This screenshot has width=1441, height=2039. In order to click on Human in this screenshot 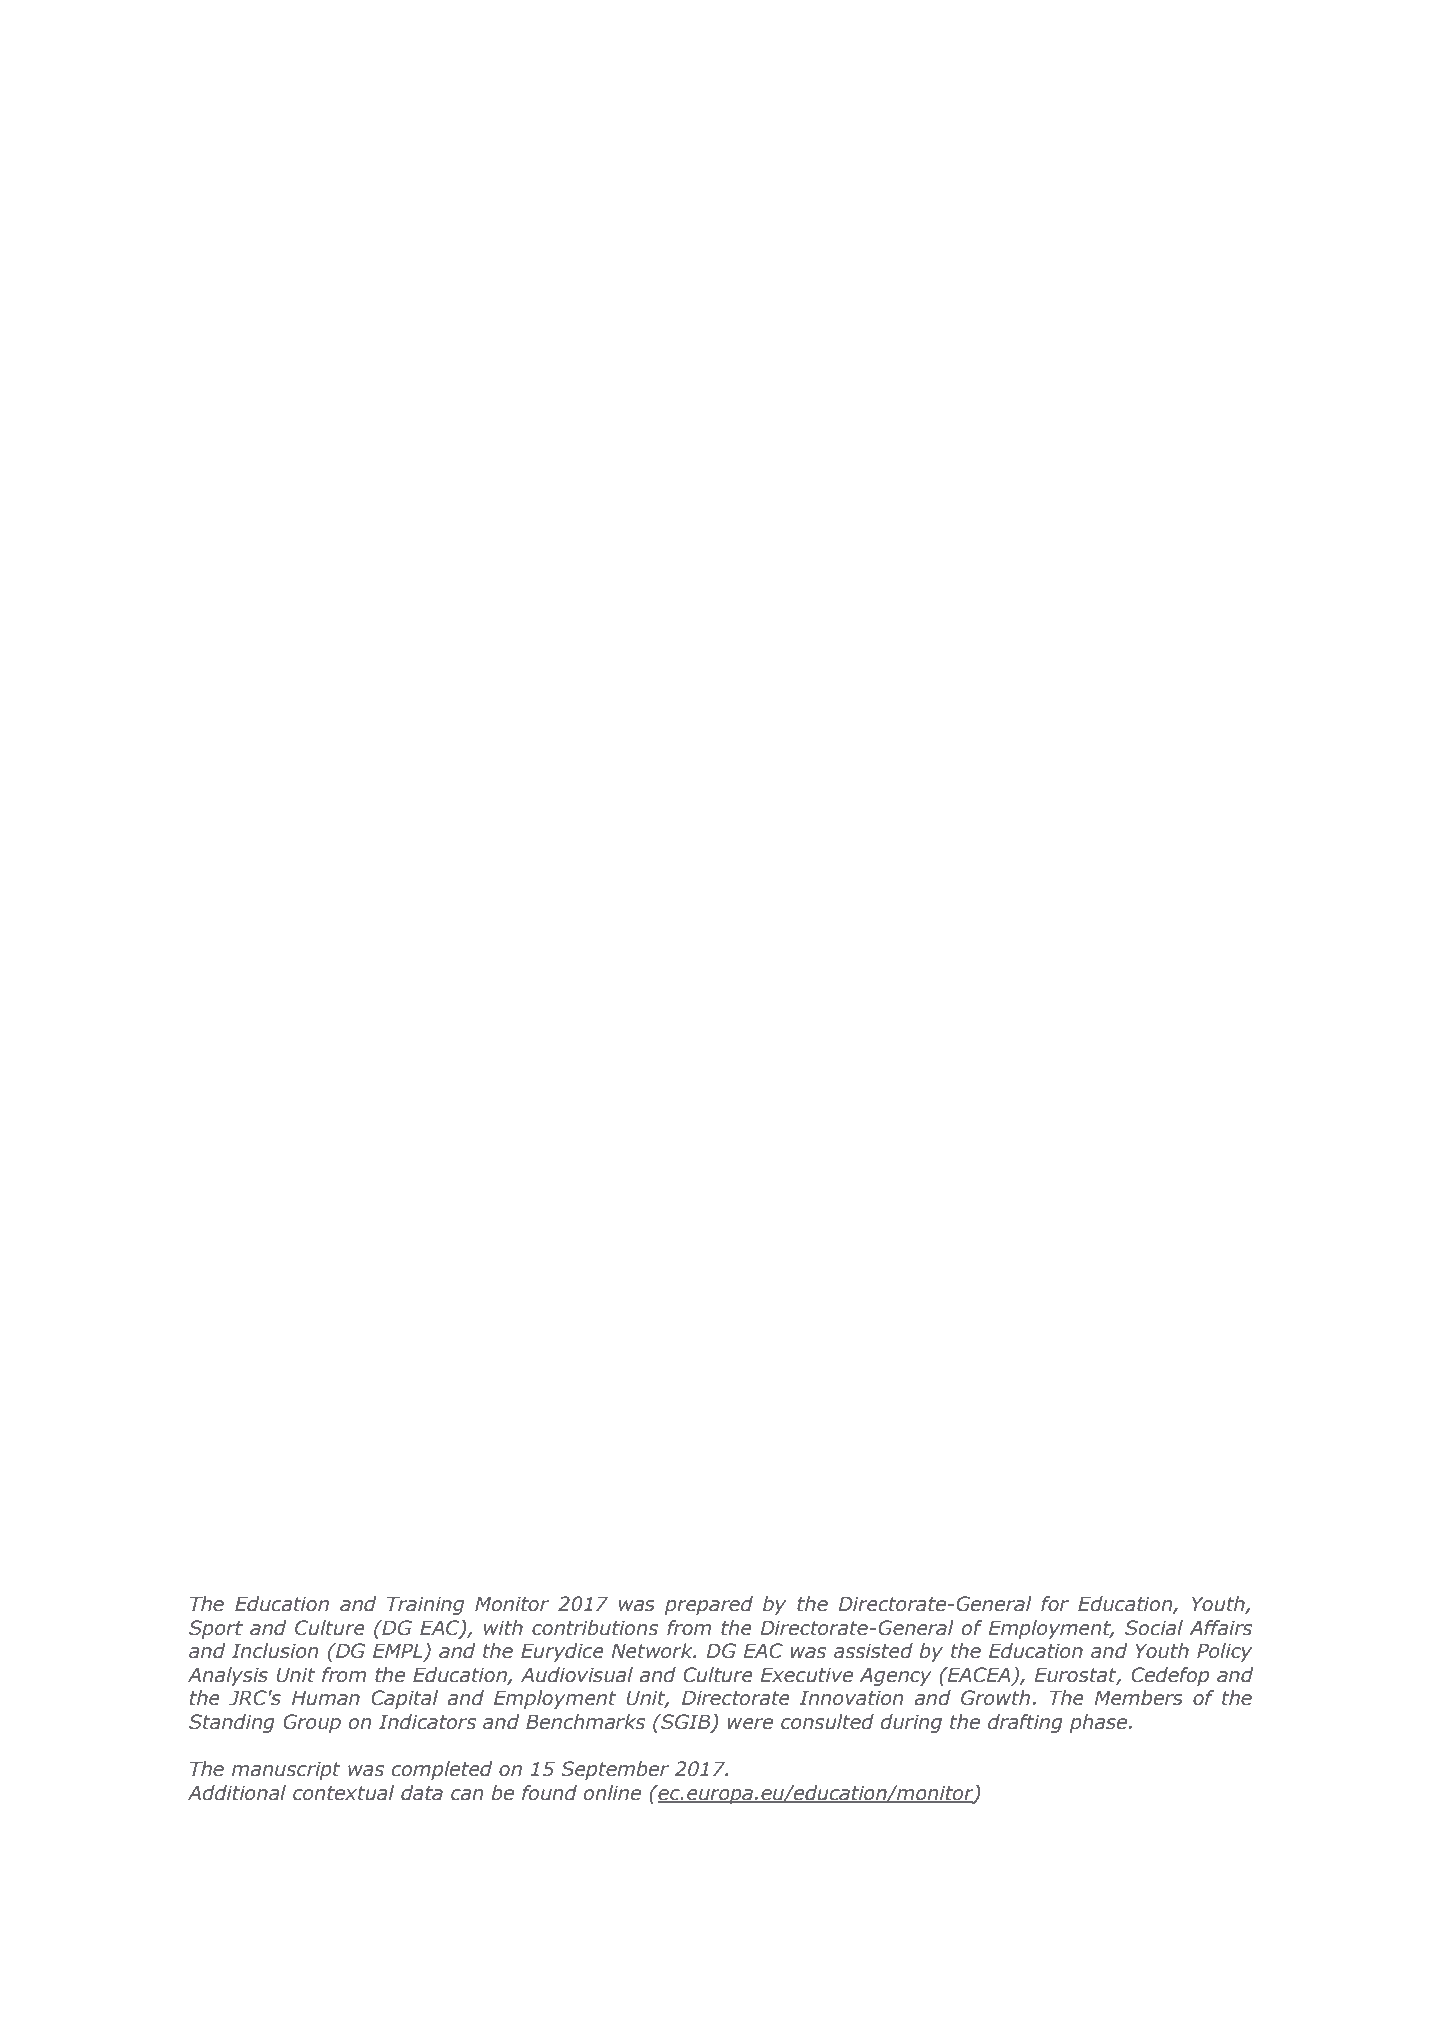, I will do `click(326, 1698)`.
